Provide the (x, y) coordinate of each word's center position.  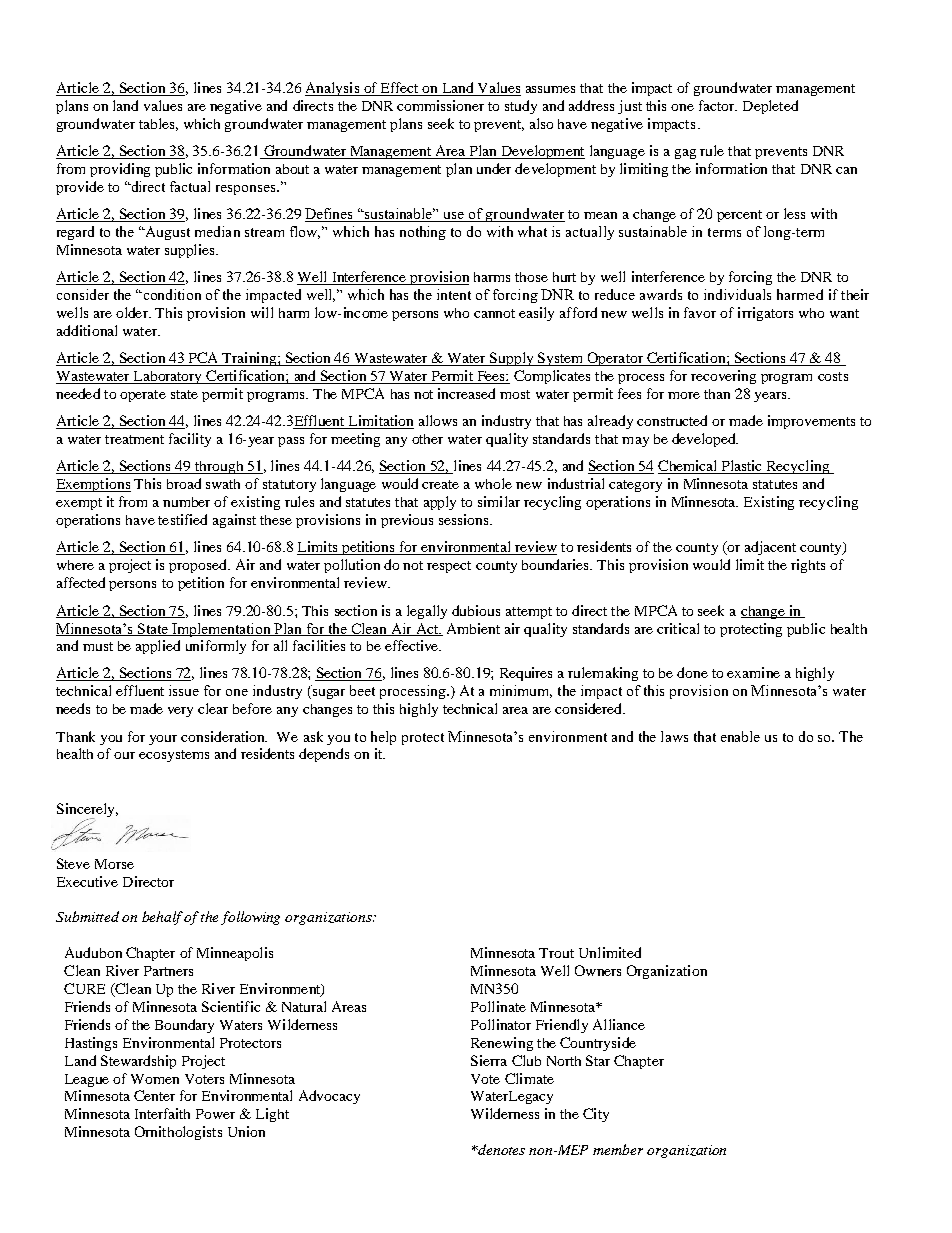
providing (120, 170)
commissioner (440, 105)
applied (158, 647)
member (618, 1149)
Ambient (473, 628)
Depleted (770, 107)
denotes (500, 1149)
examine (753, 672)
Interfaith (162, 1113)
